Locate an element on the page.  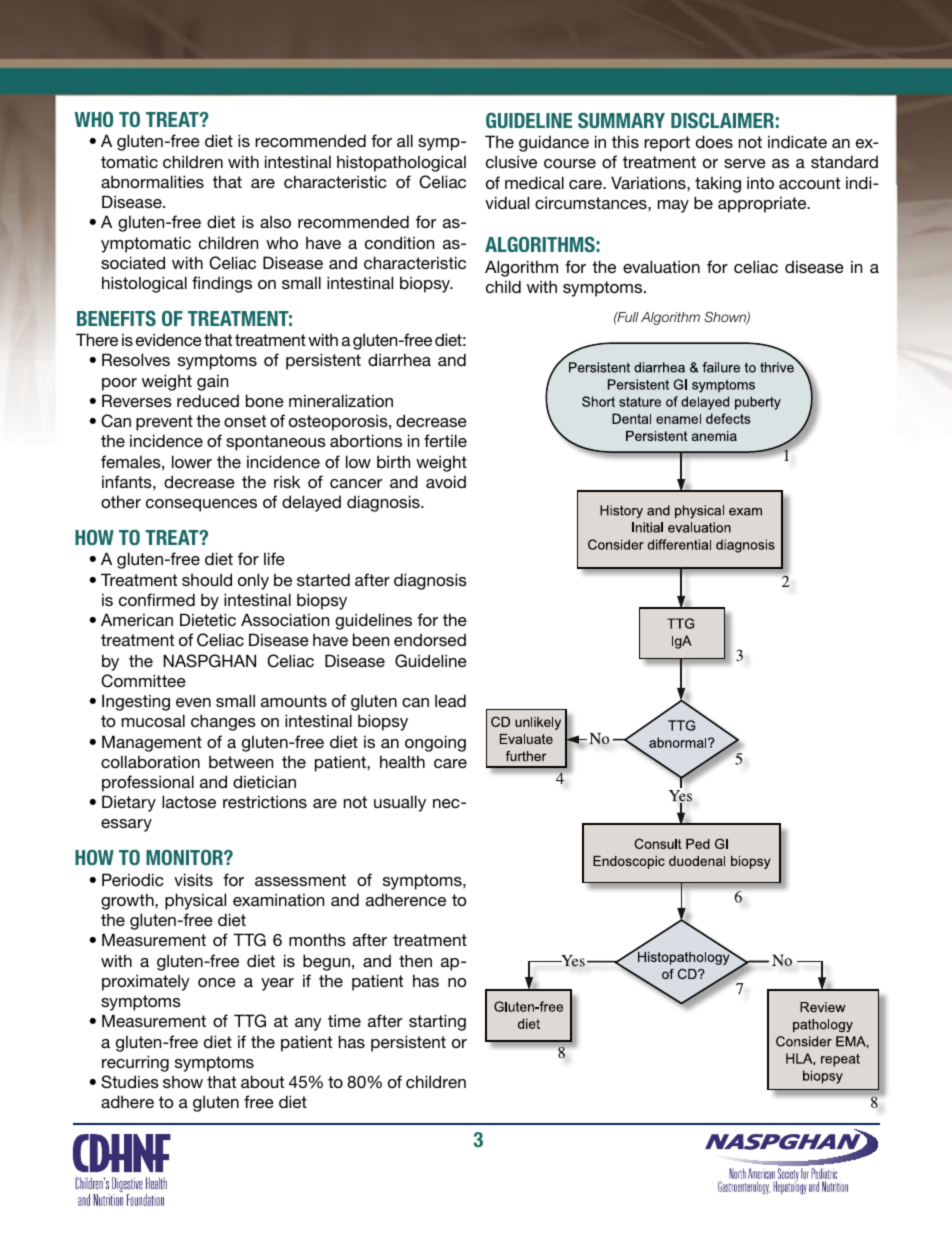
fertile is located at coordinates (445, 440).
